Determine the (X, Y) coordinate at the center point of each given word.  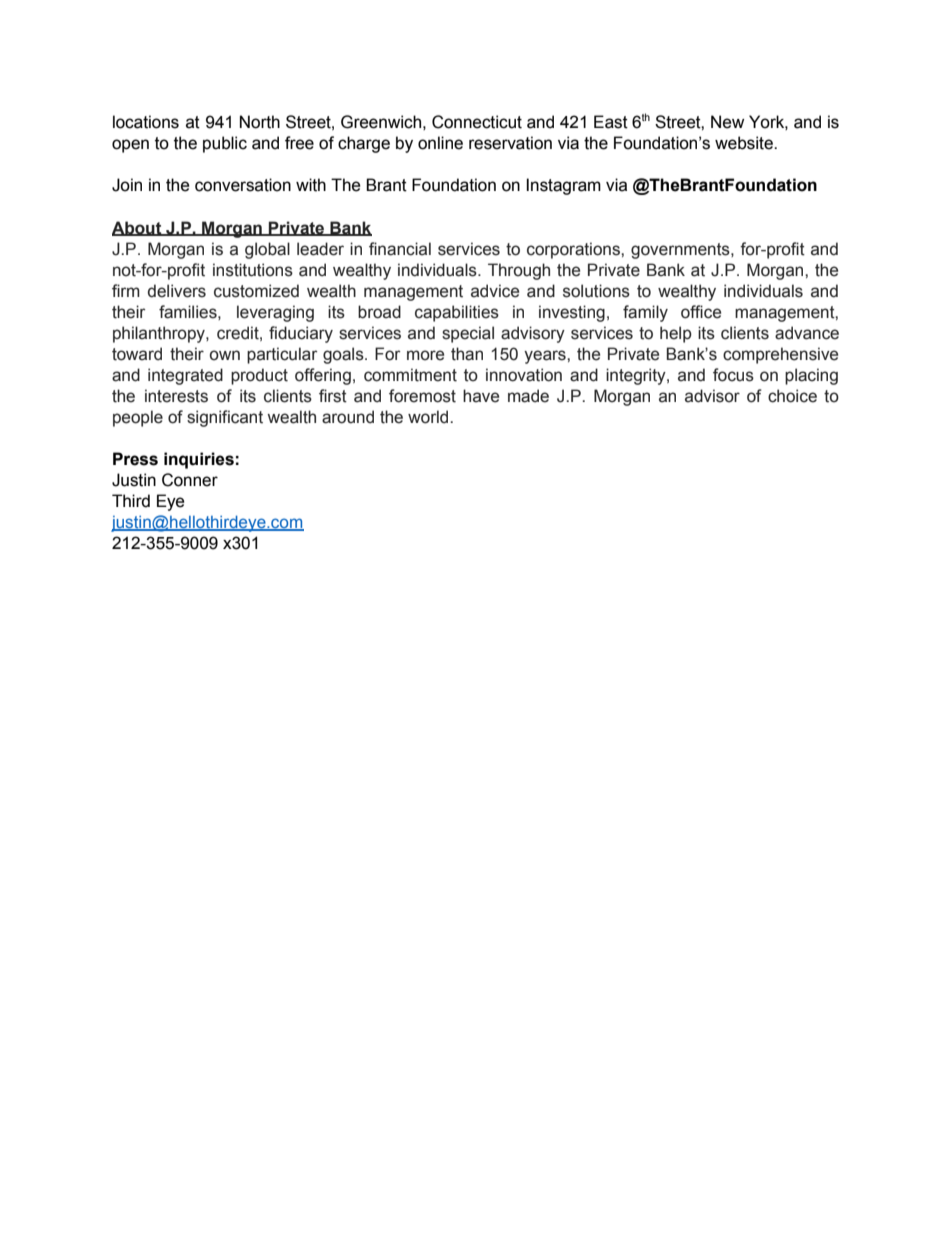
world (429, 417)
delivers (177, 291)
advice (495, 291)
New (727, 122)
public (225, 144)
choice (792, 396)
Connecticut (477, 122)
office (701, 312)
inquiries (199, 460)
